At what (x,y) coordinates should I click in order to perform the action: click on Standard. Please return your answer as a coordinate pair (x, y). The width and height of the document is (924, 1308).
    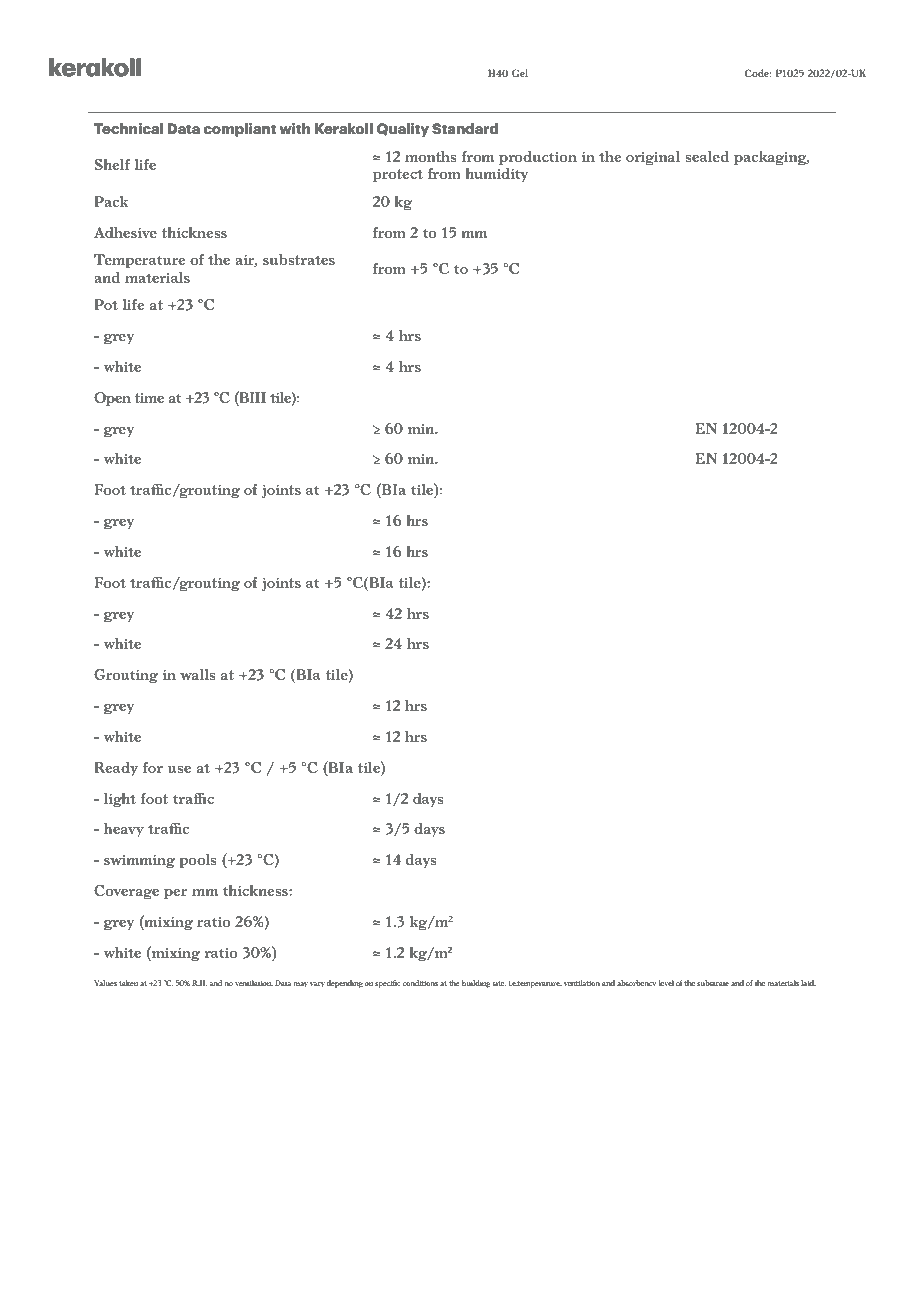
    Looking at the image, I should click on (465, 128).
